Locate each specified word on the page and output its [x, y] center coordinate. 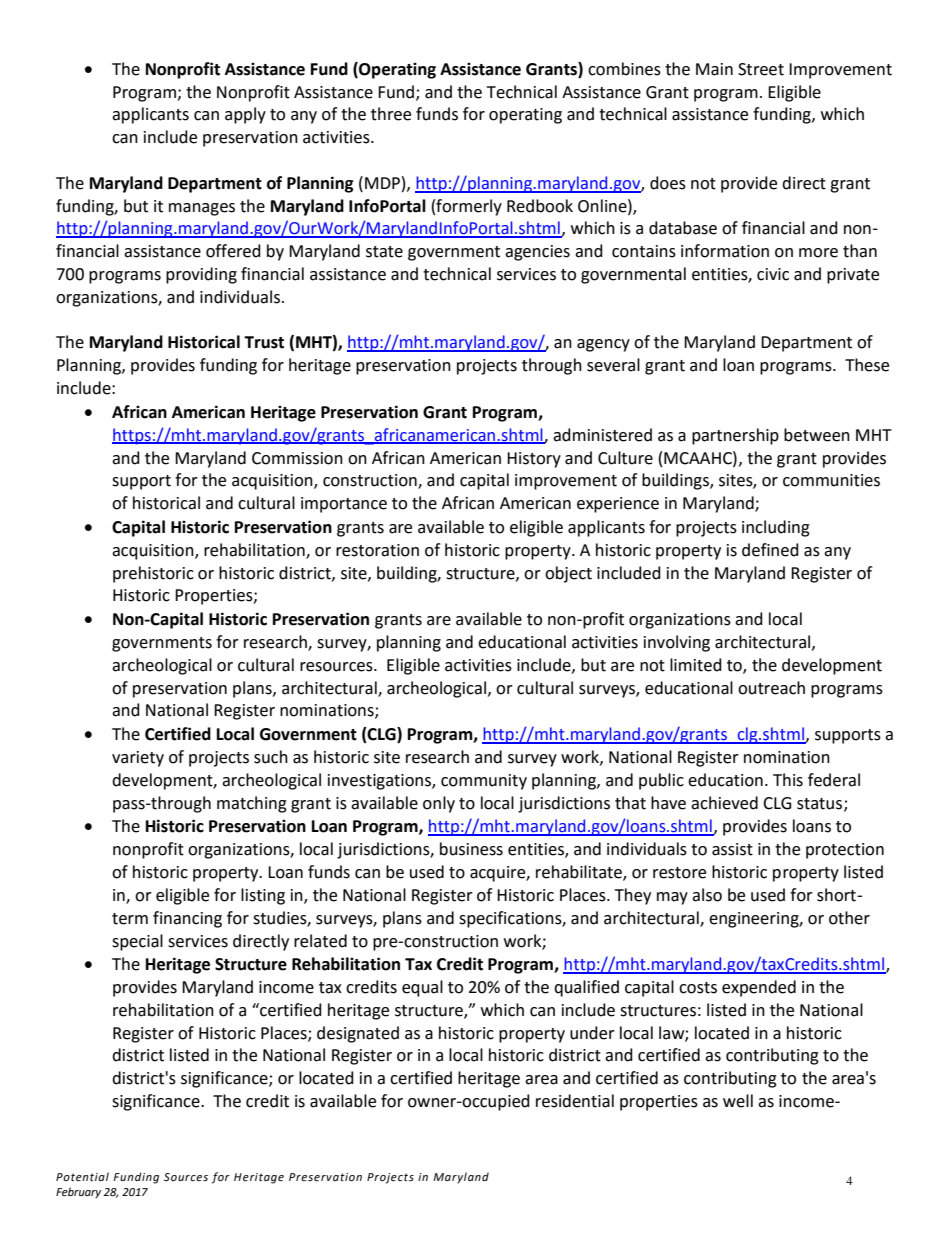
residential [575, 1101]
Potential [82, 1177]
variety [138, 759]
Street [761, 69]
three [391, 114]
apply [245, 115]
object [568, 574]
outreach [771, 688]
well [738, 1101]
